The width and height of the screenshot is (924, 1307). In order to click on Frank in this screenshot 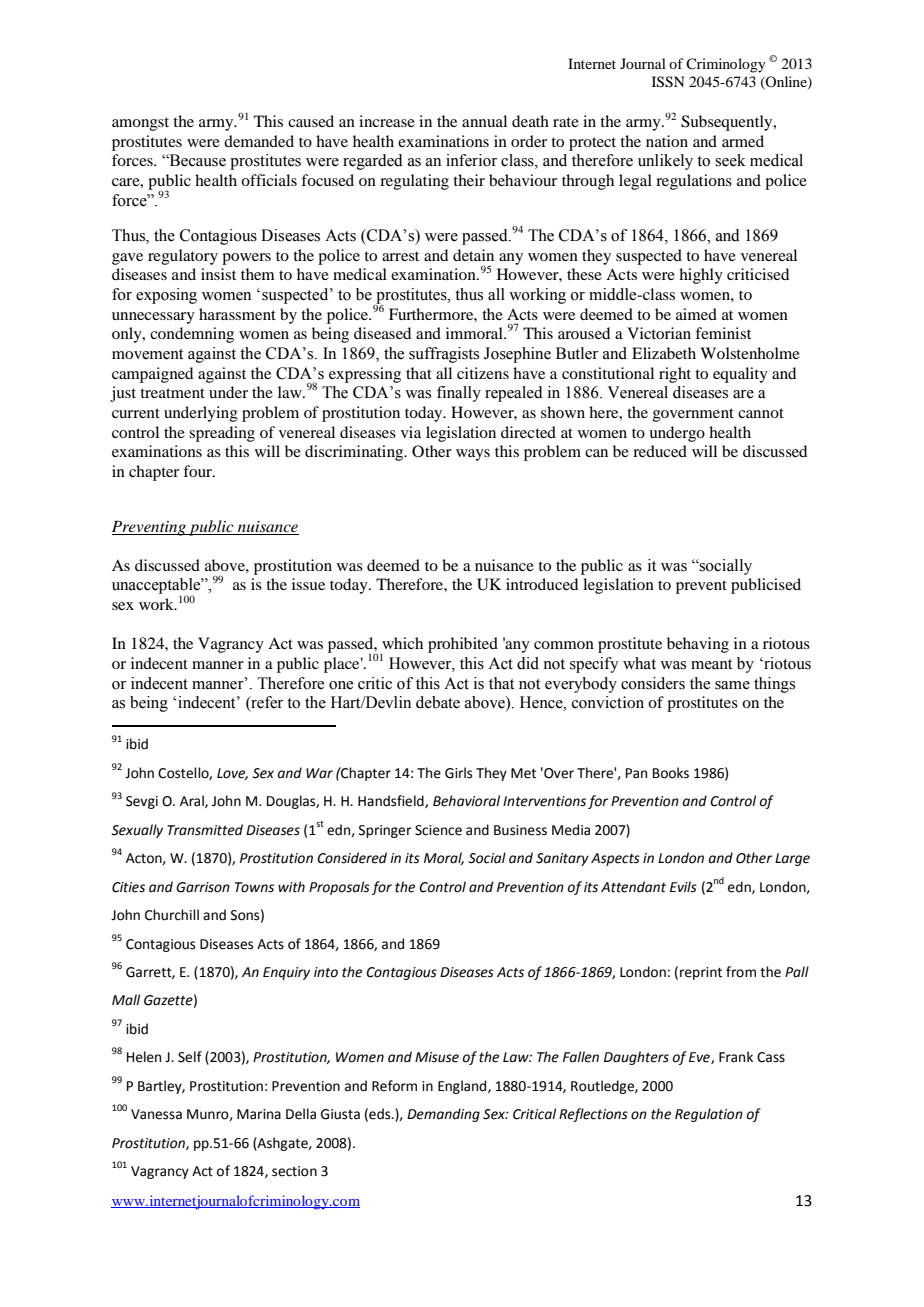, I will do `click(736, 1057)`.
